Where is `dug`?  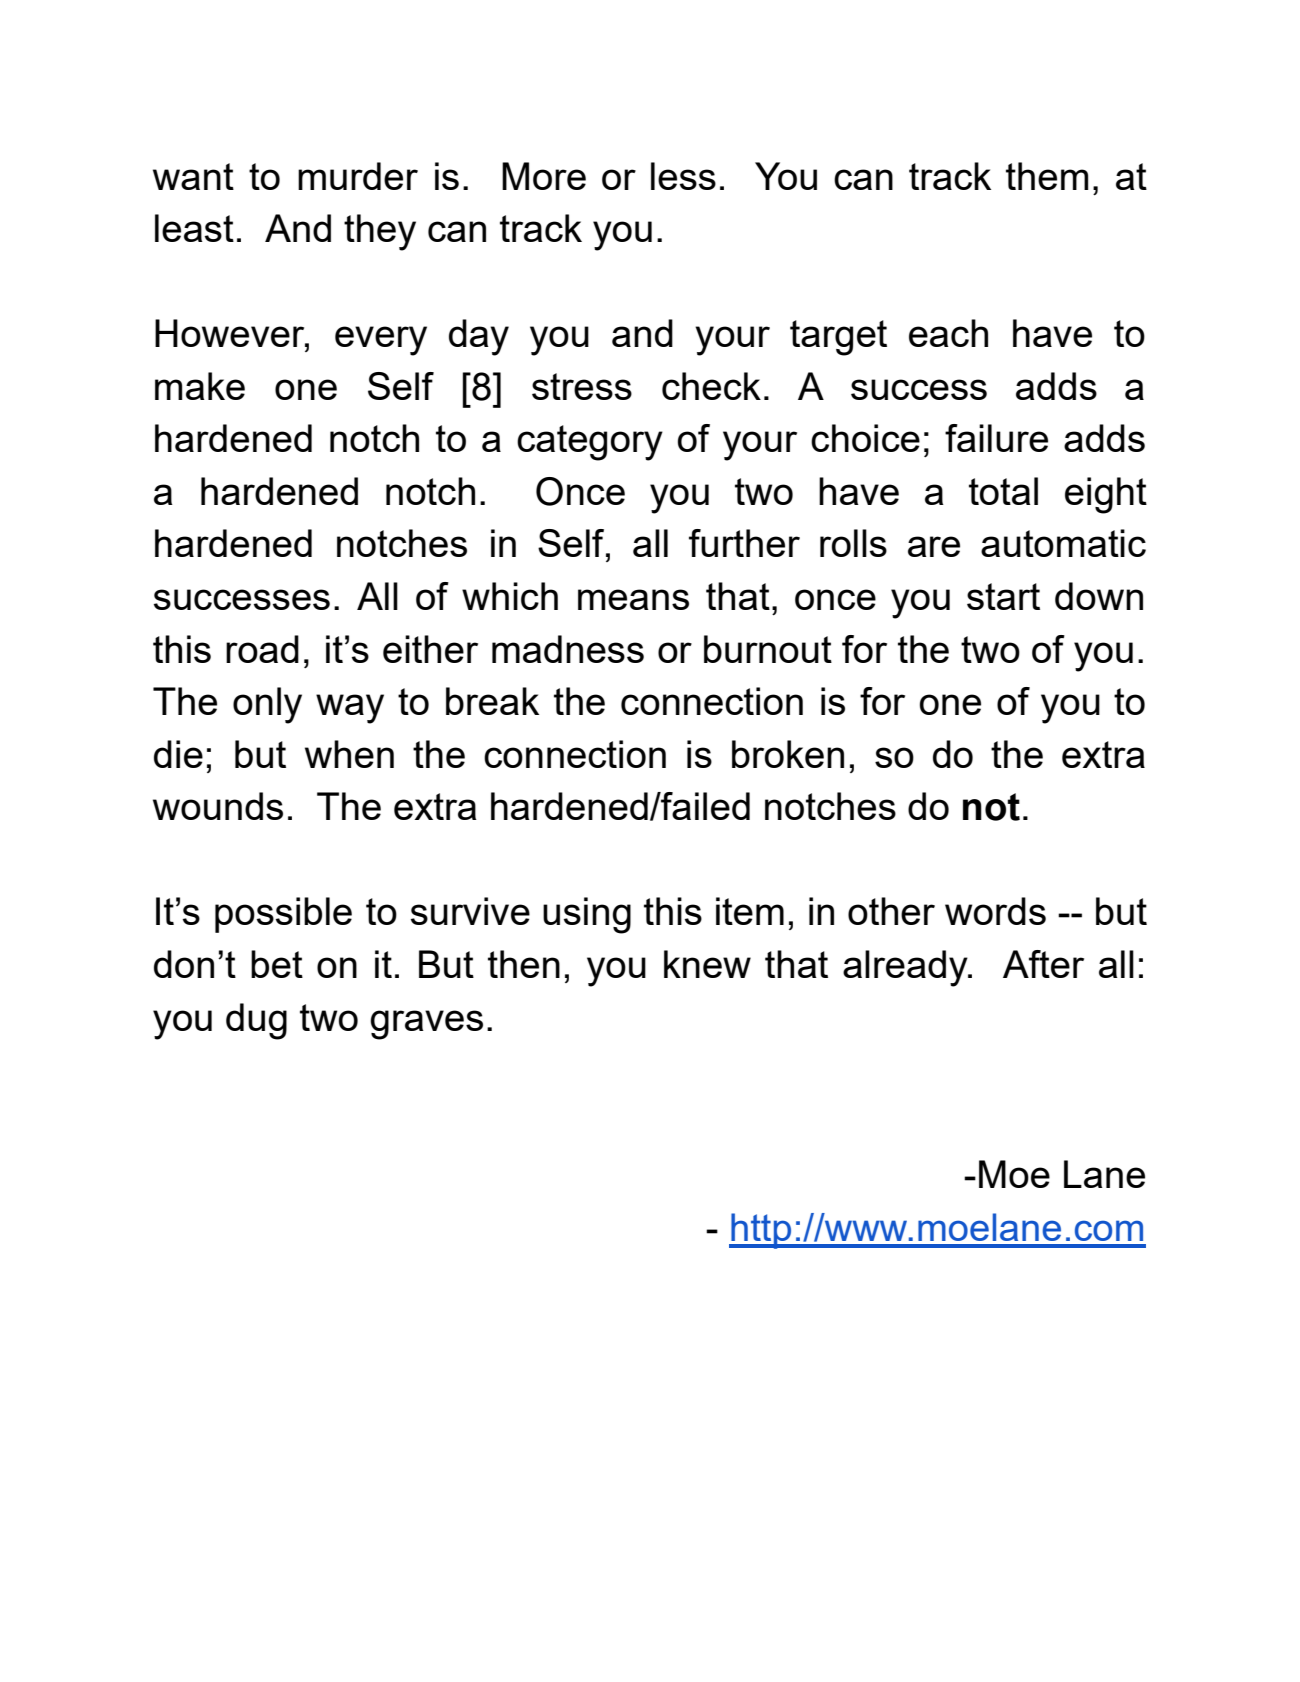
dug is located at coordinates (256, 1021).
